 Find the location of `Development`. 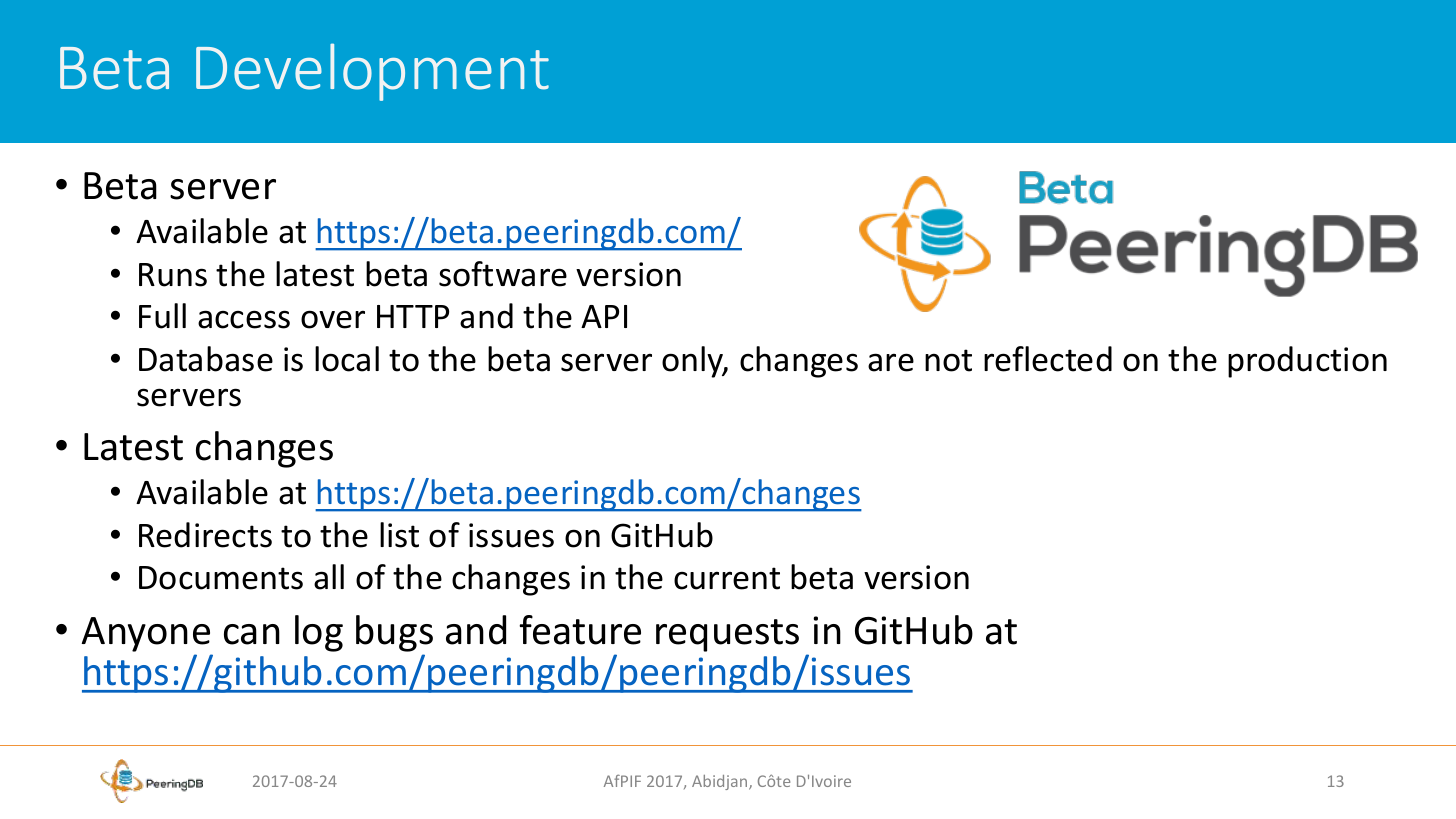

Development is located at coordinates (372, 72).
